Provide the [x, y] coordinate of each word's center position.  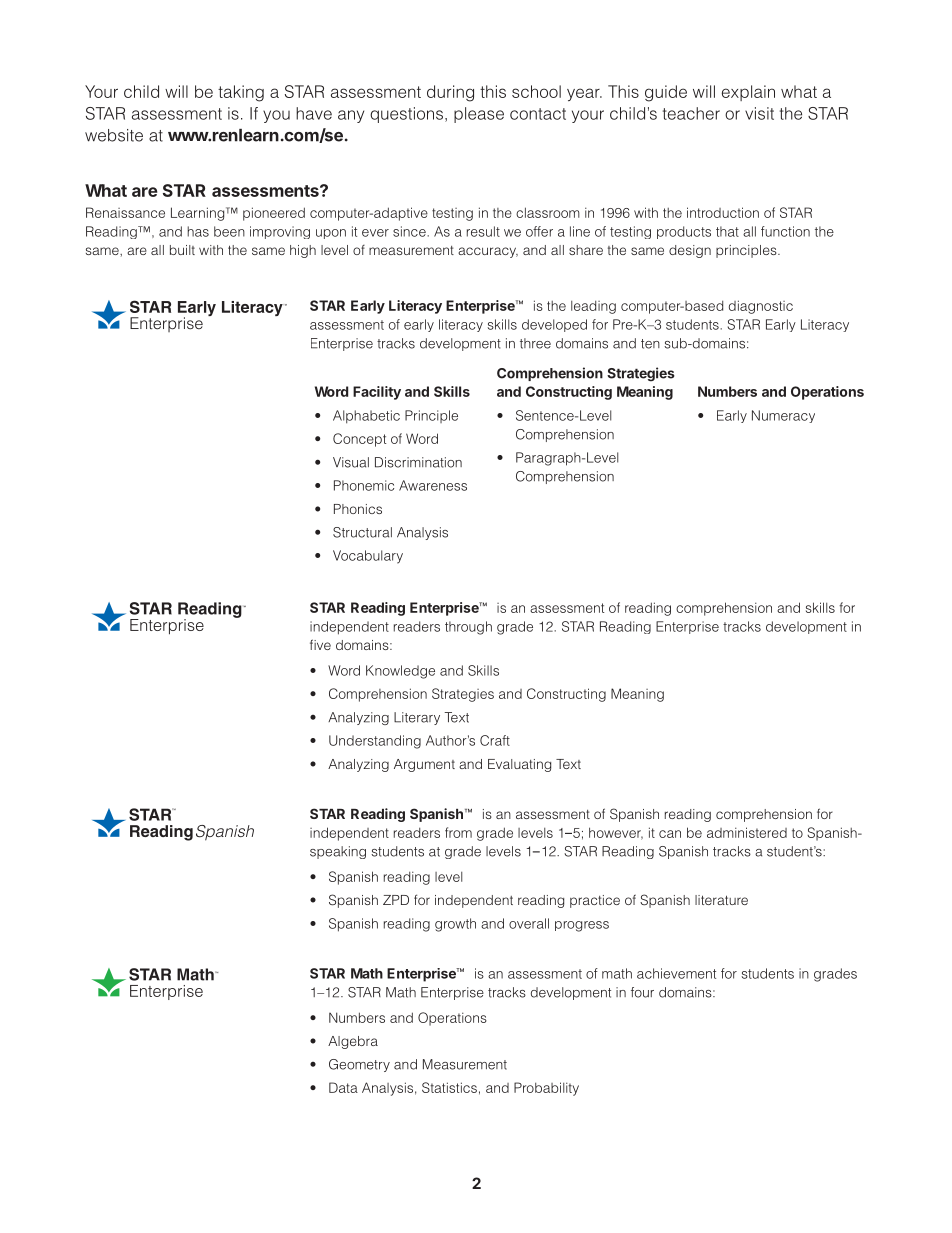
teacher [691, 113]
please [479, 115]
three [535, 343]
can [670, 834]
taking [241, 93]
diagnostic [761, 307]
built [182, 250]
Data [343, 1087]
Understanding [375, 742]
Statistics [449, 1087]
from [458, 832]
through [468, 628]
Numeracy [783, 416]
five [320, 644]
